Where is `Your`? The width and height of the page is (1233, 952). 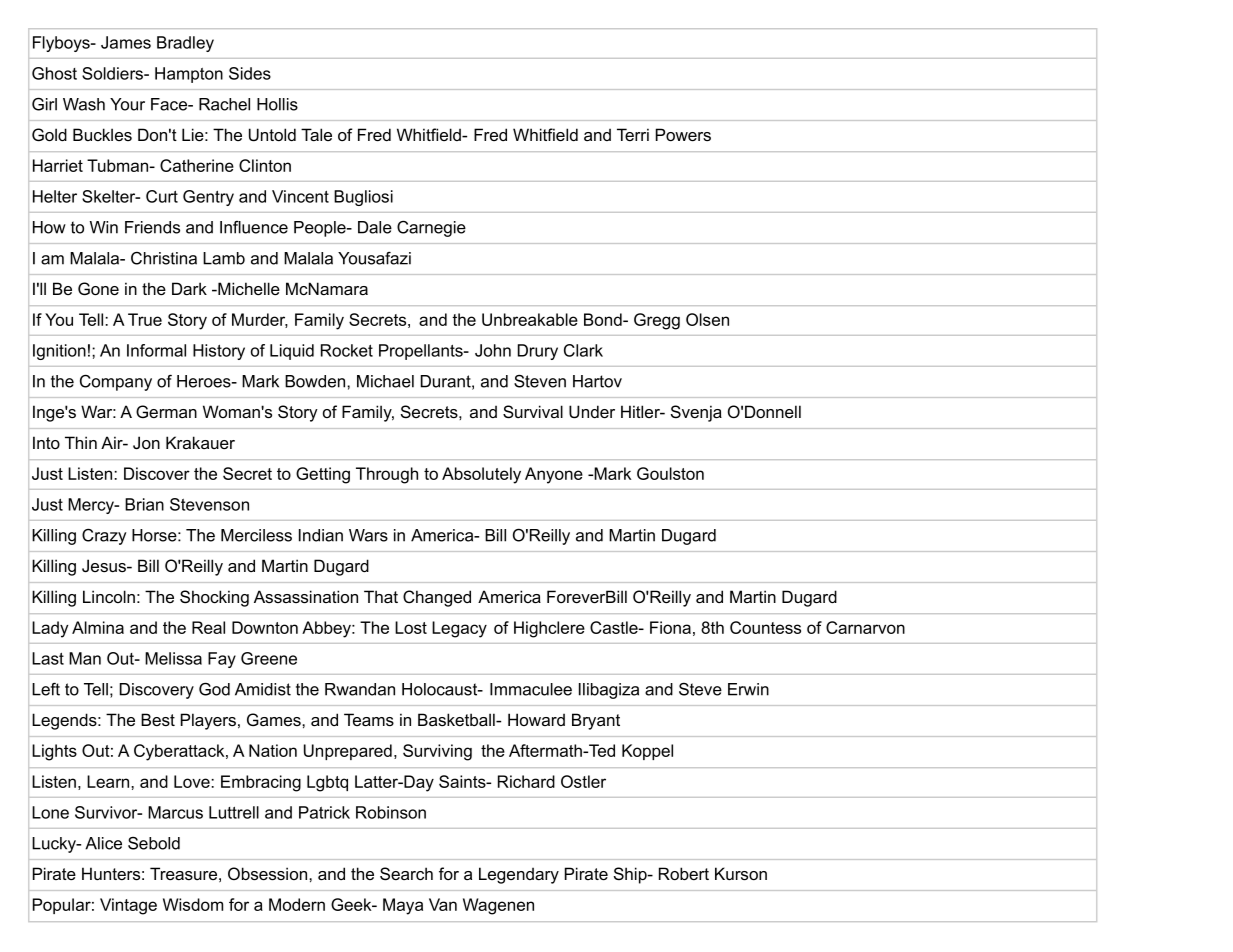
Your is located at coordinates (127, 104).
